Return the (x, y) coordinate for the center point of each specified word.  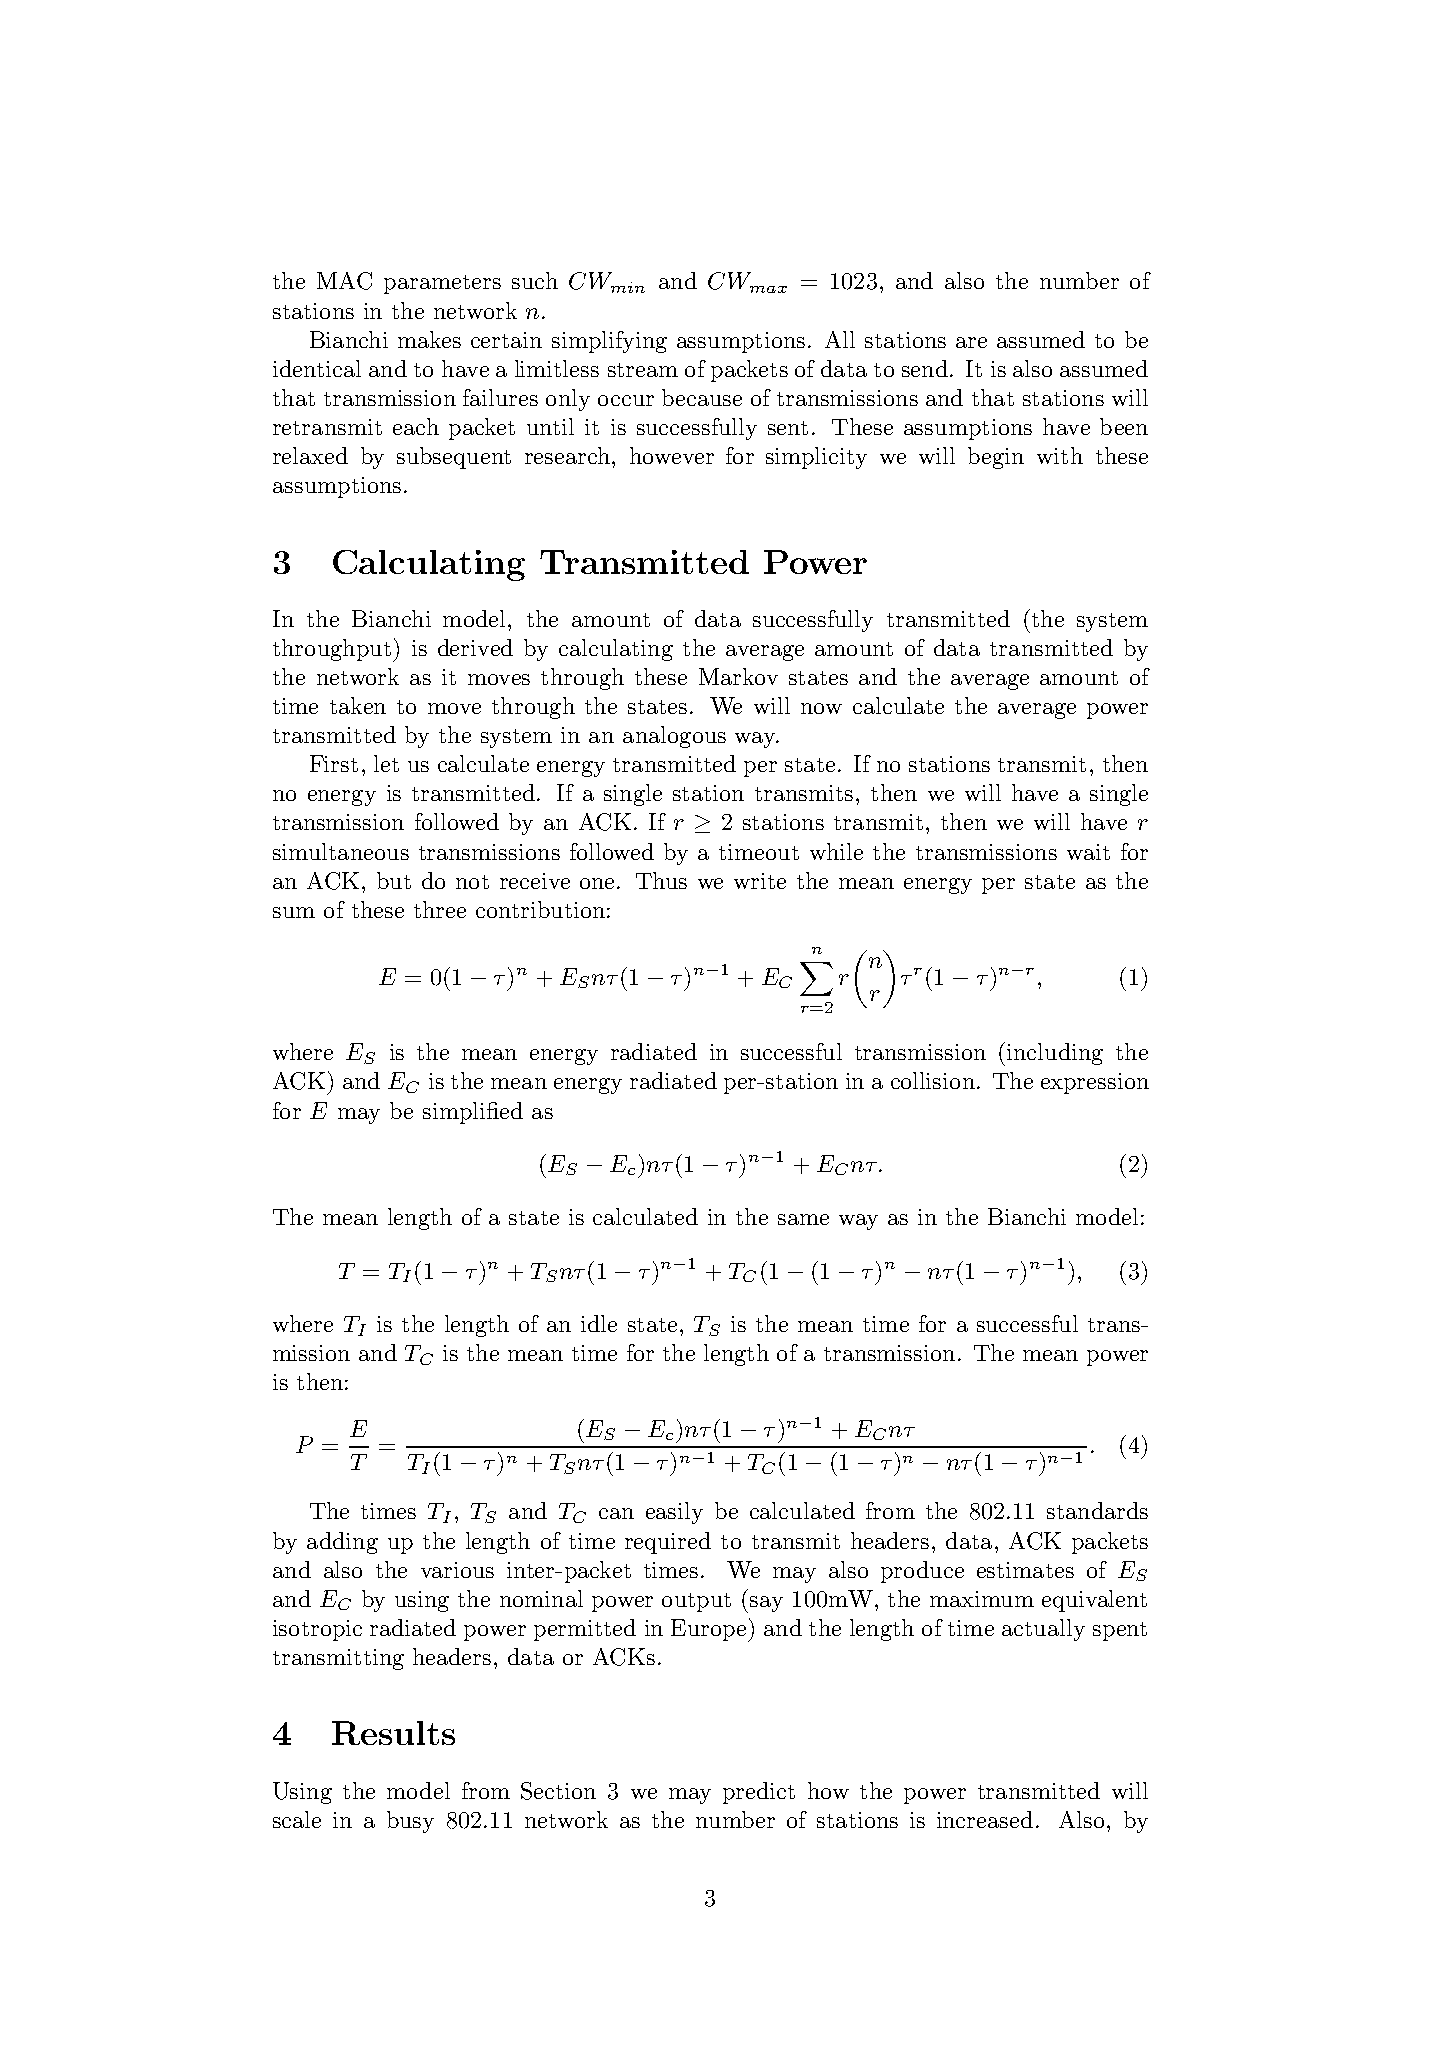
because (702, 397)
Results (393, 1733)
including (1055, 1054)
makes (429, 339)
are (971, 342)
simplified (473, 1113)
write (760, 881)
